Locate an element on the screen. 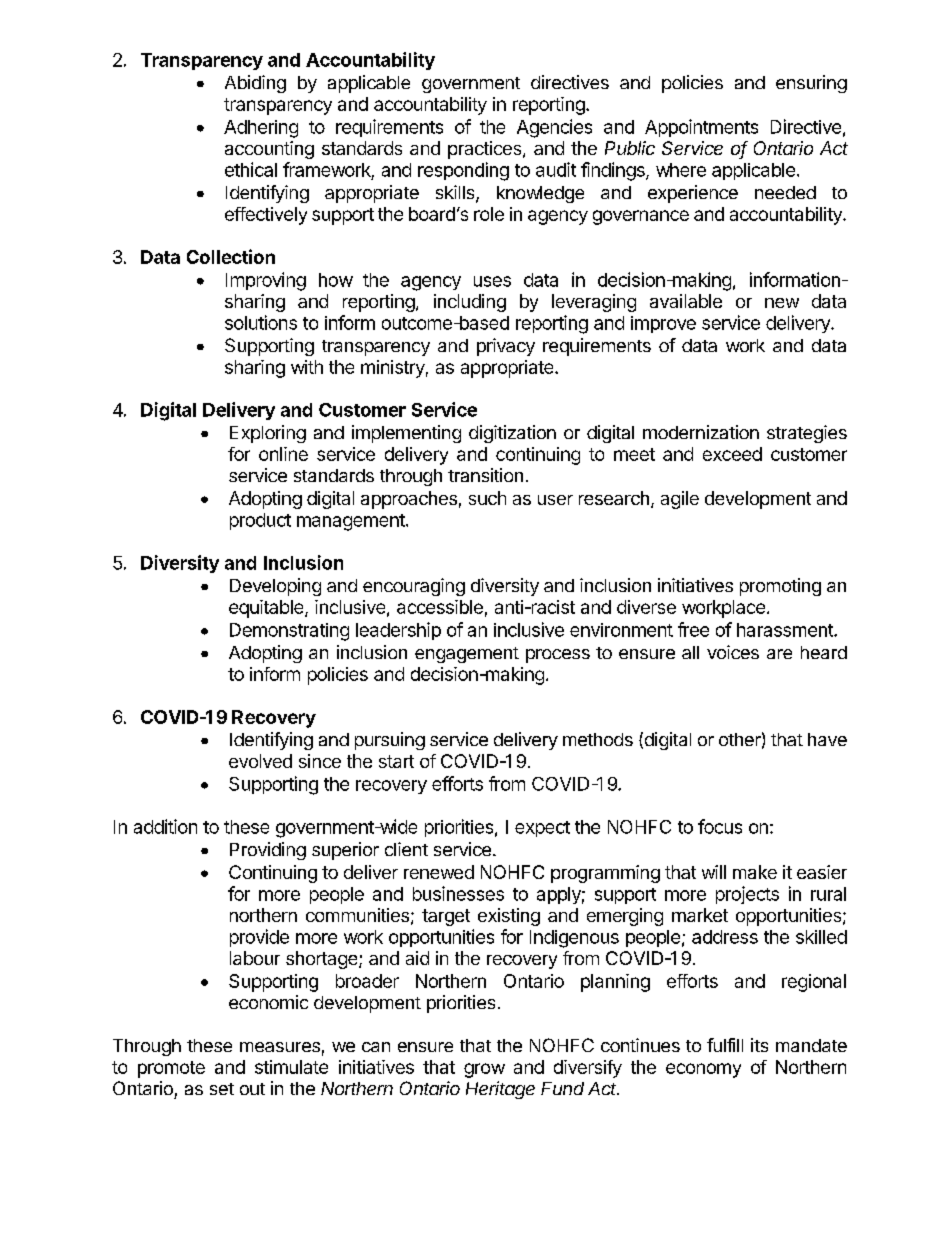 The image size is (952, 1233). expect is located at coordinates (542, 829).
